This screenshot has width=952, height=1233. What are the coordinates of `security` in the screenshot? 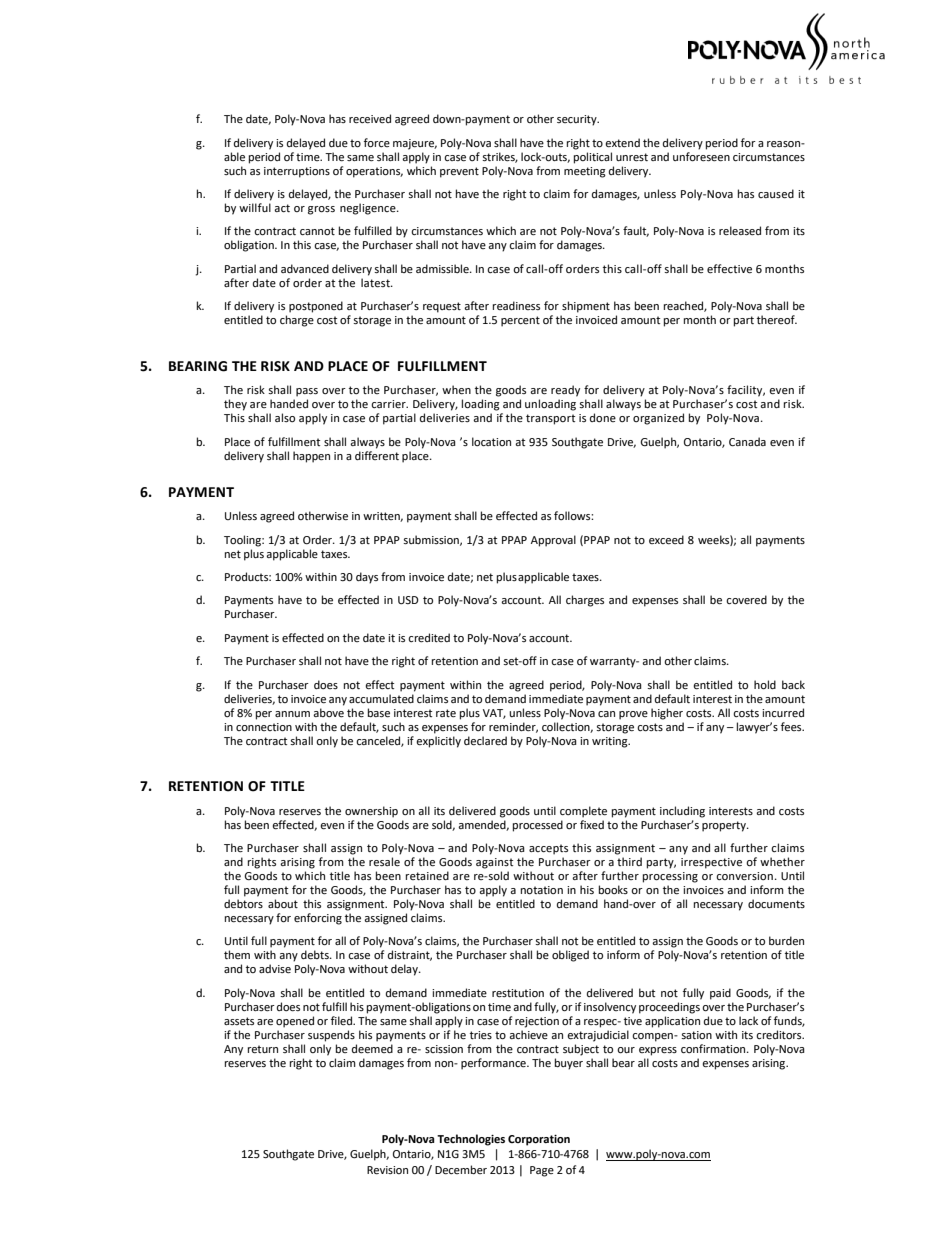 It's located at (578, 120).
